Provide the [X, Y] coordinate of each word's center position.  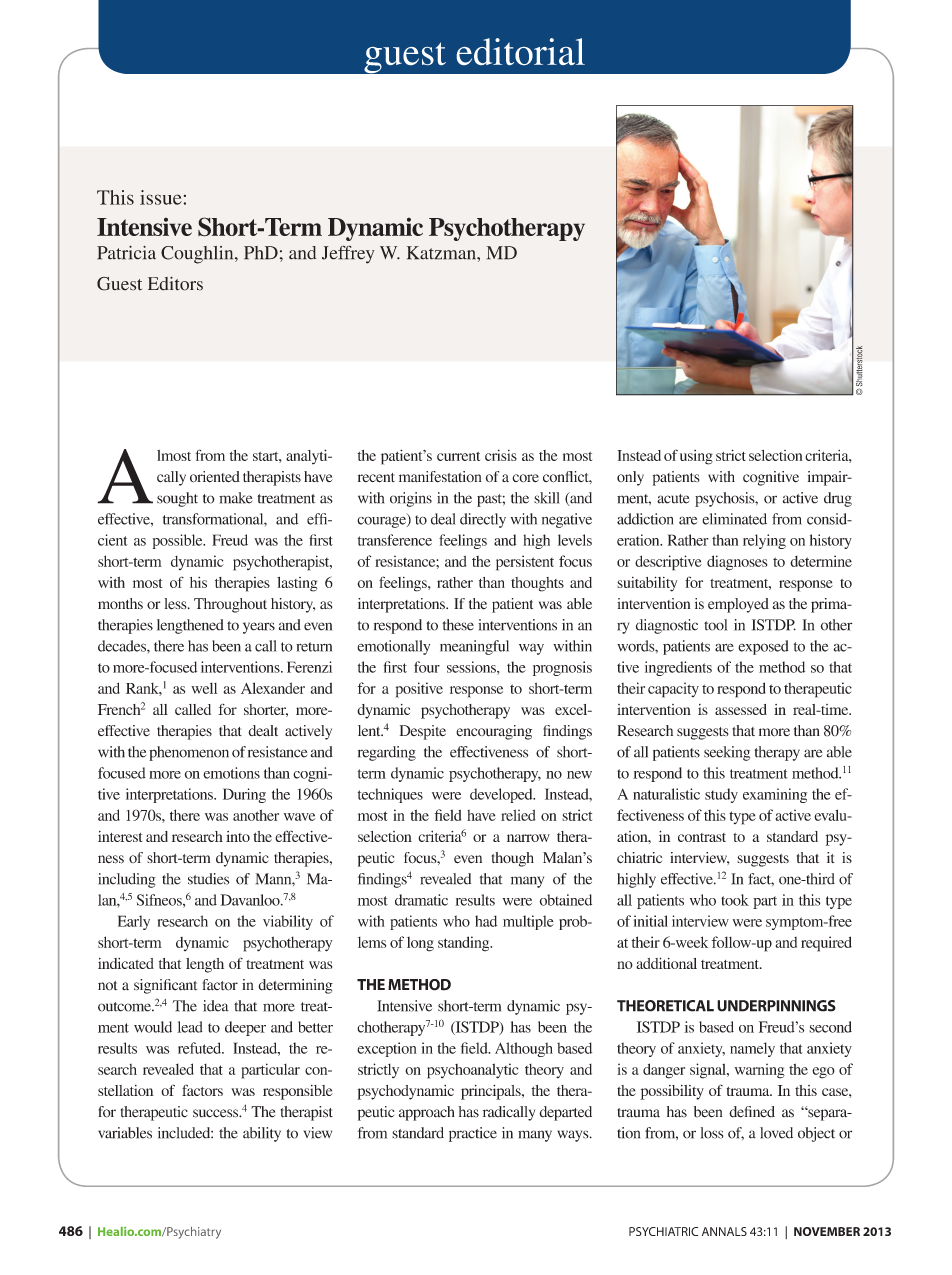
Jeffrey [348, 254]
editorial [521, 51]
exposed [763, 647]
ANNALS [724, 1231]
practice [473, 1134]
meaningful [474, 647]
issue [162, 197]
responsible [298, 1092]
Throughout [230, 605]
